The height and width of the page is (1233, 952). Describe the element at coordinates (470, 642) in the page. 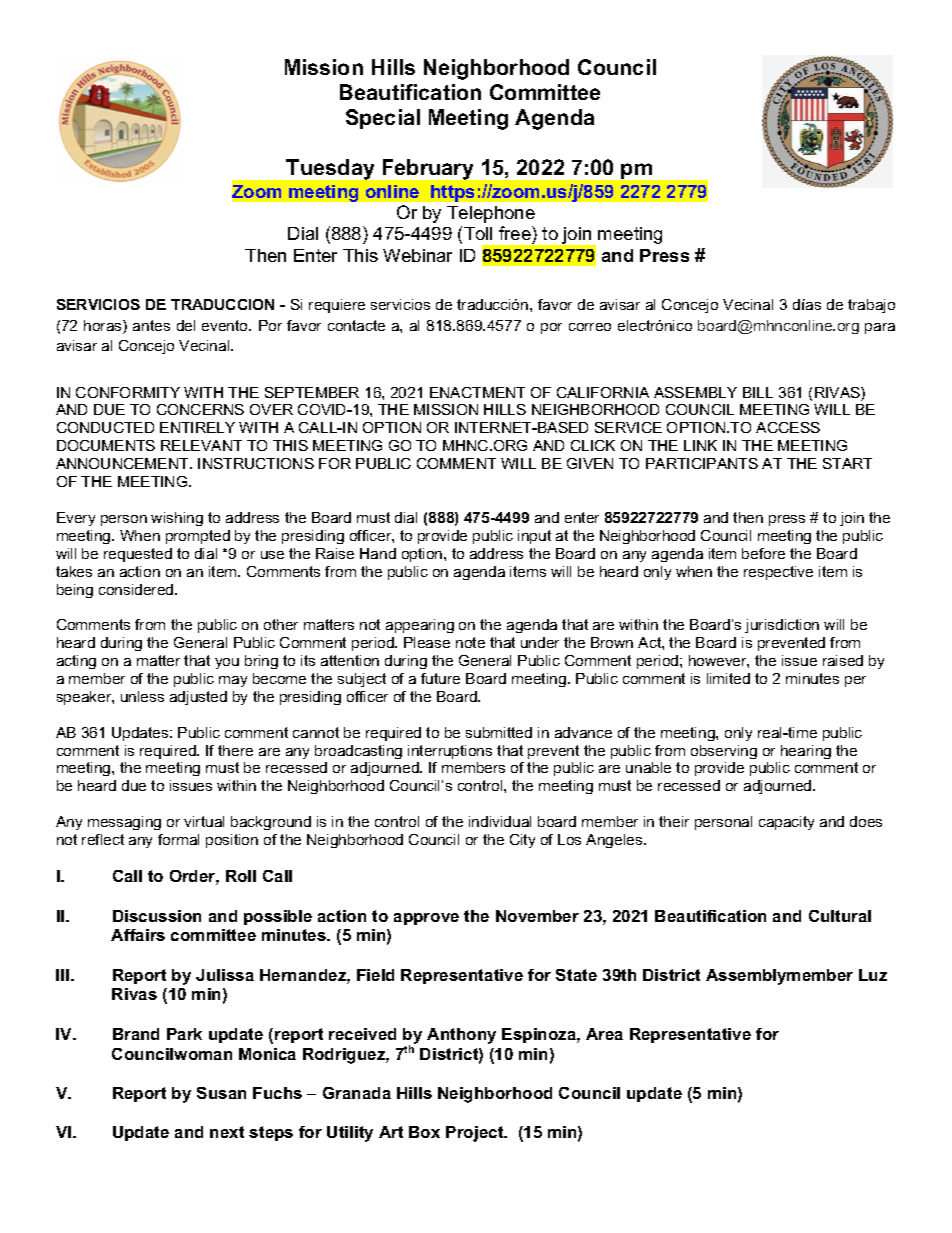

I see `note` at that location.
